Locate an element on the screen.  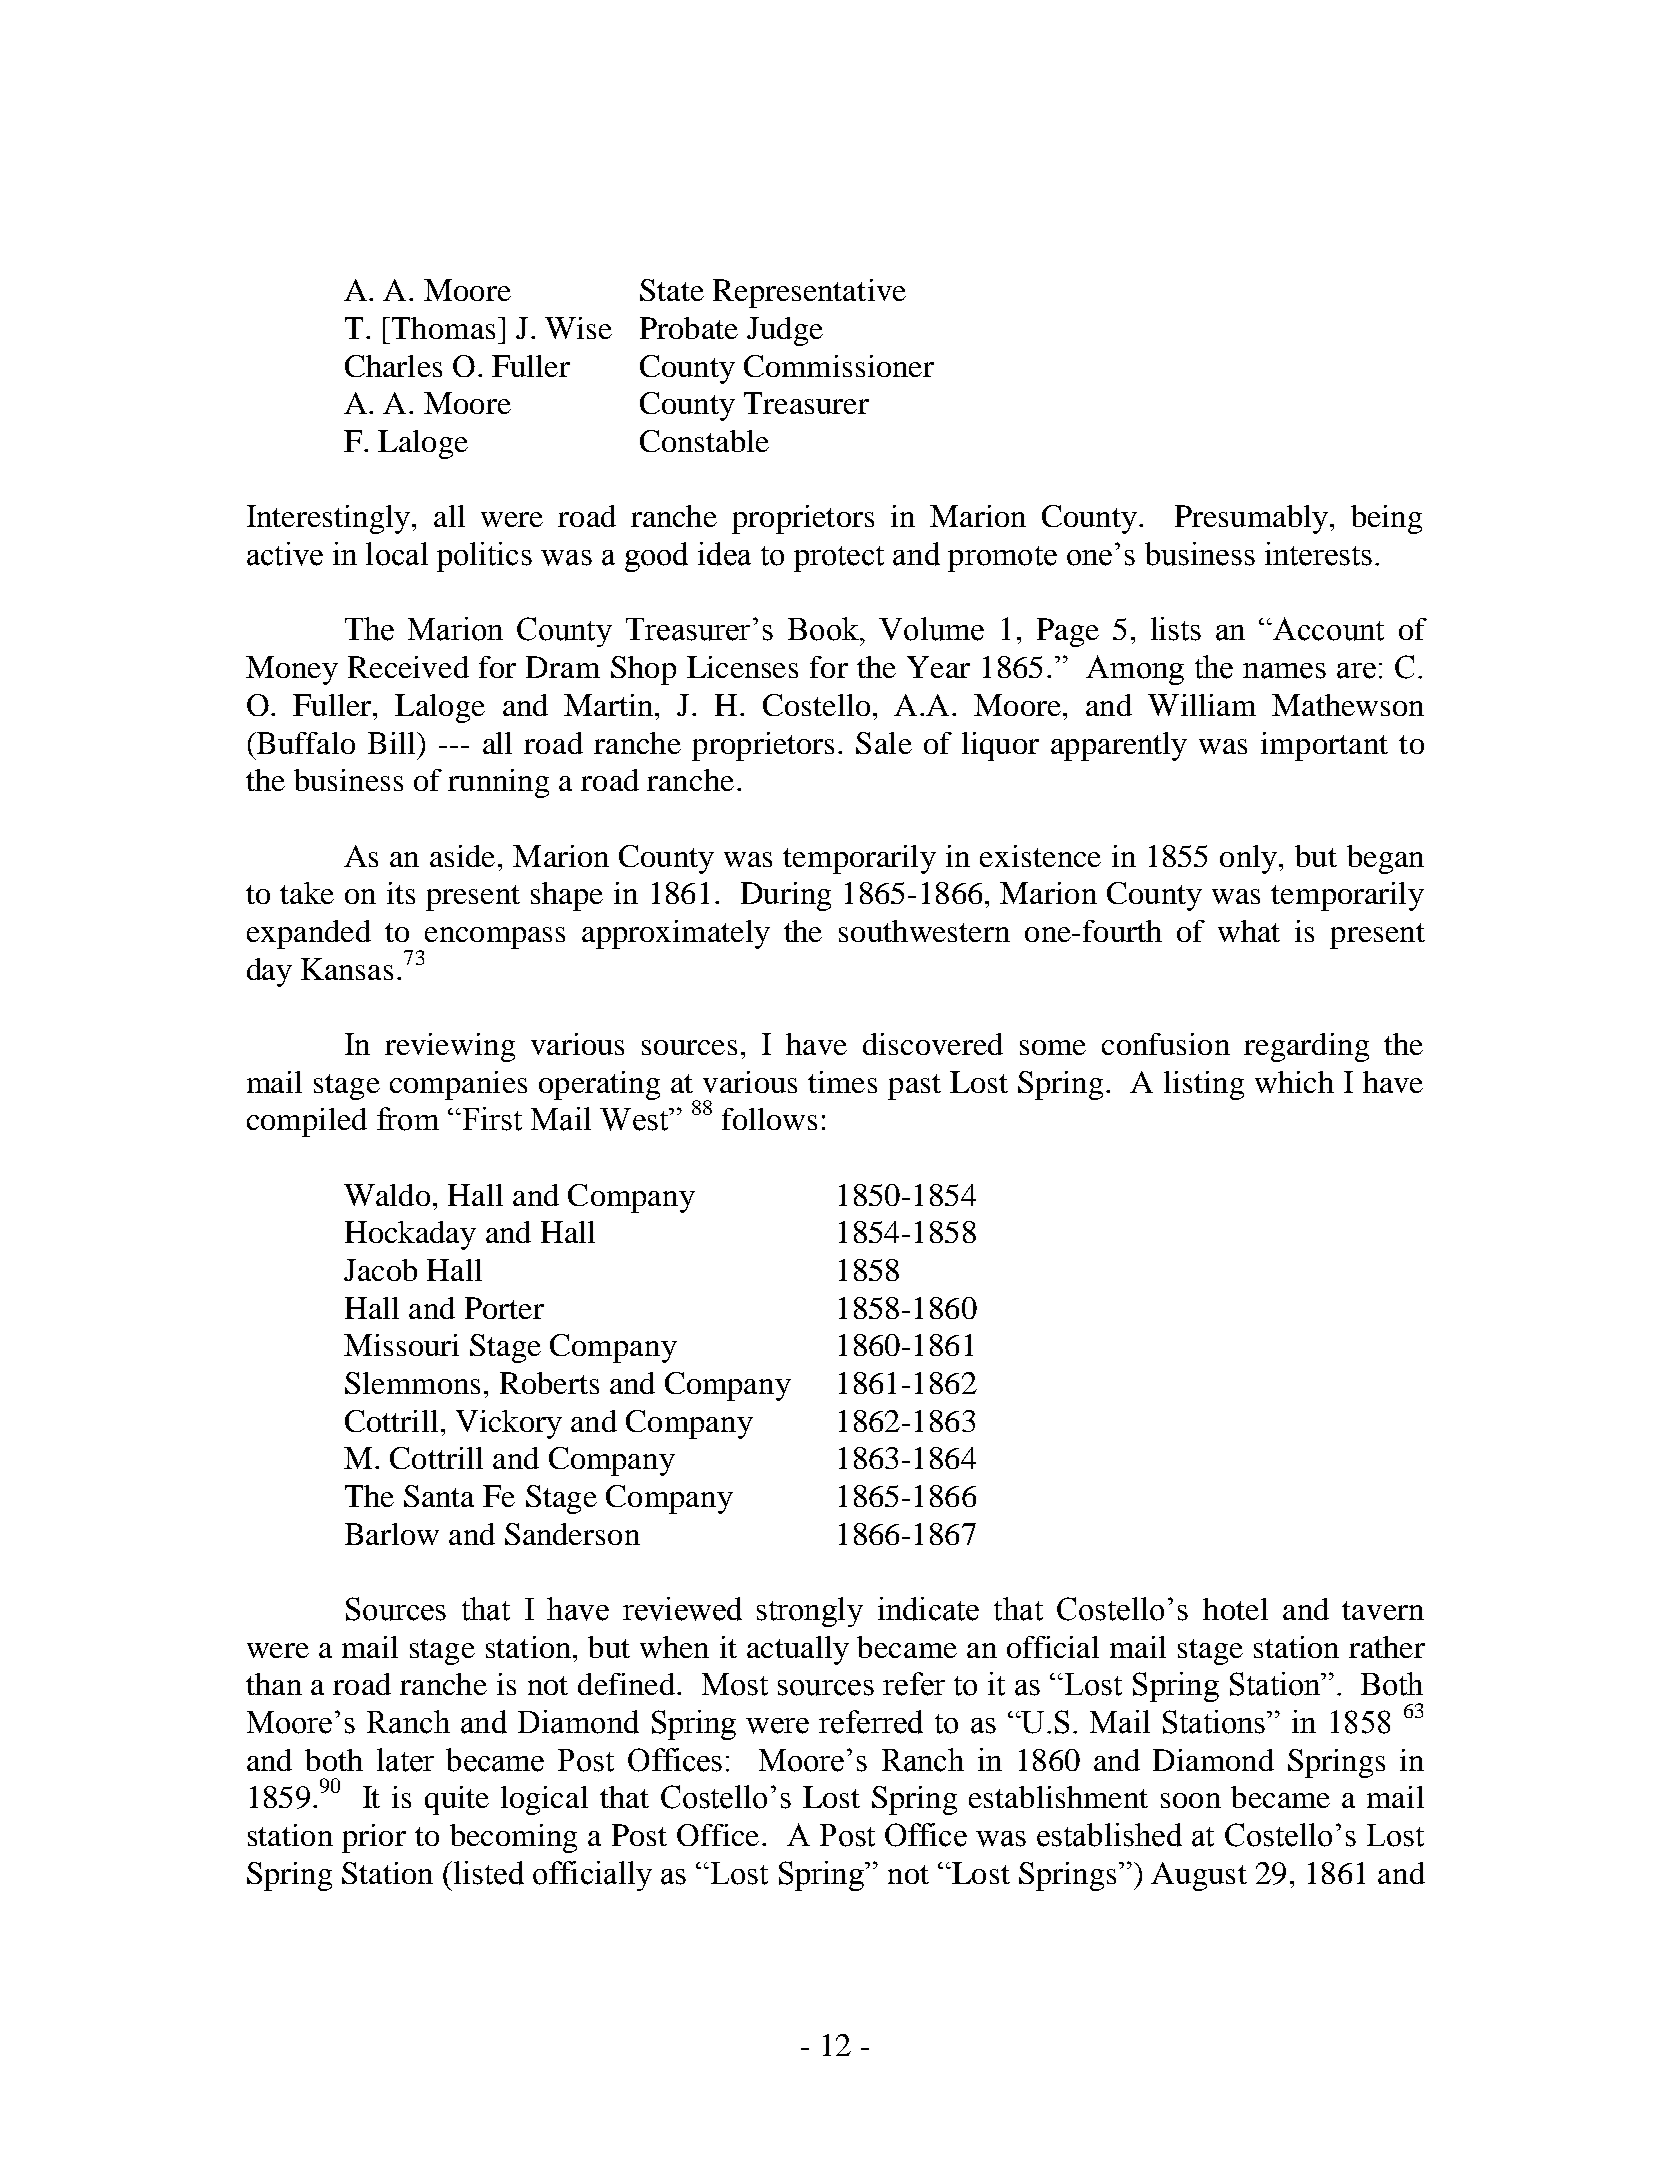
Thomas is located at coordinates (442, 328).
